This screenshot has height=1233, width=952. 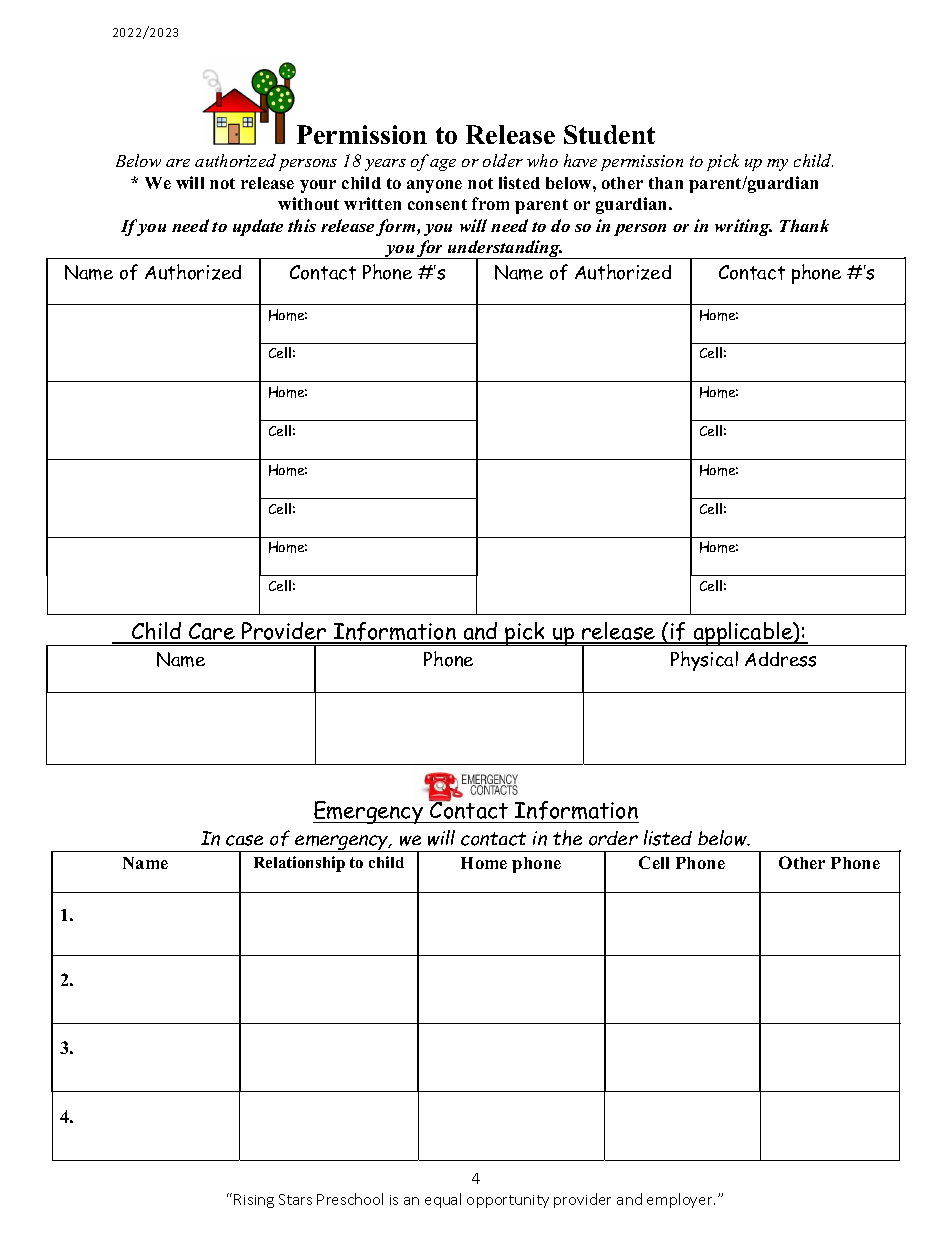 I want to click on order, so click(x=613, y=838).
